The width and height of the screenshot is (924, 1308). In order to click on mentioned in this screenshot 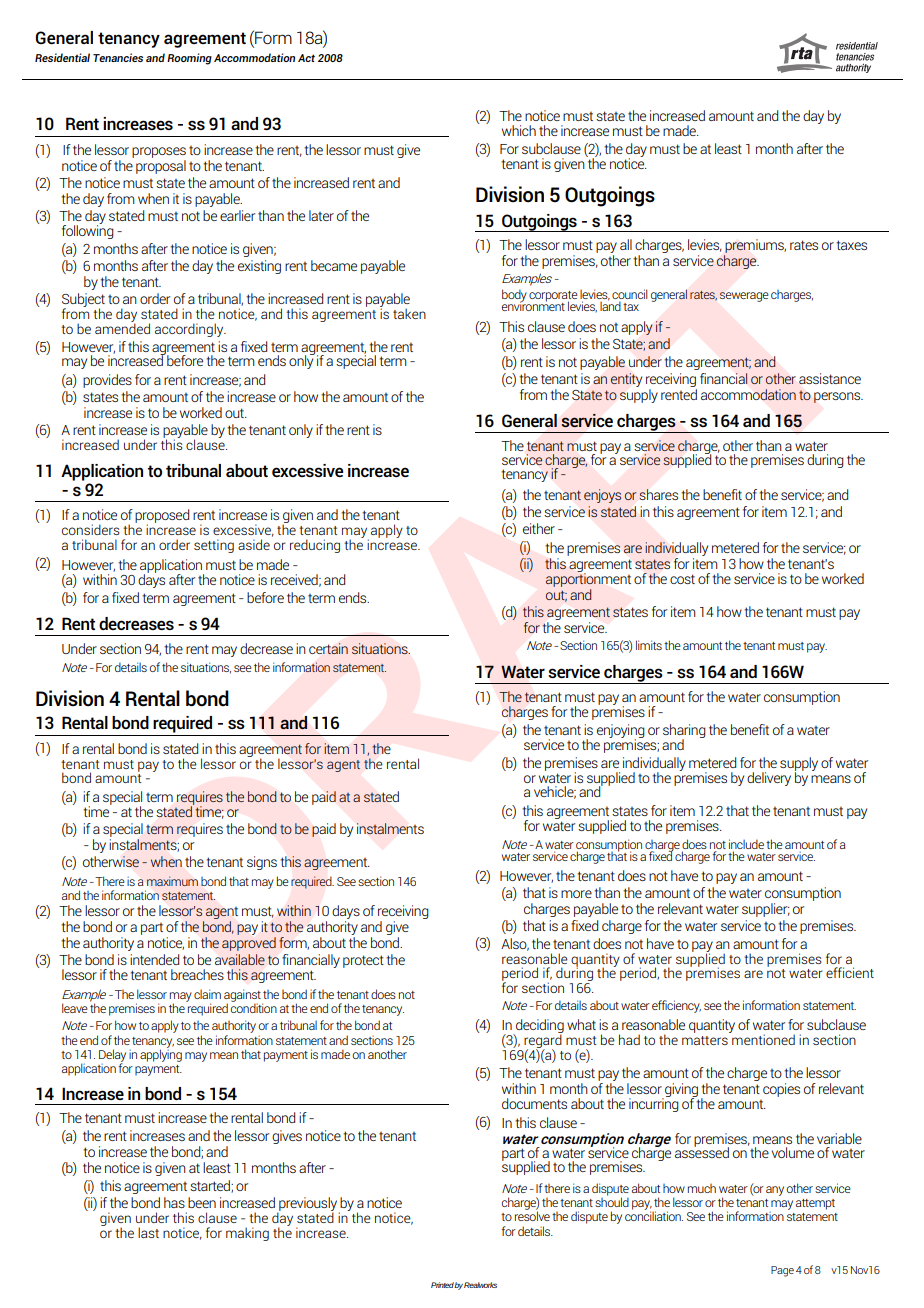, I will do `click(762, 1038)`.
